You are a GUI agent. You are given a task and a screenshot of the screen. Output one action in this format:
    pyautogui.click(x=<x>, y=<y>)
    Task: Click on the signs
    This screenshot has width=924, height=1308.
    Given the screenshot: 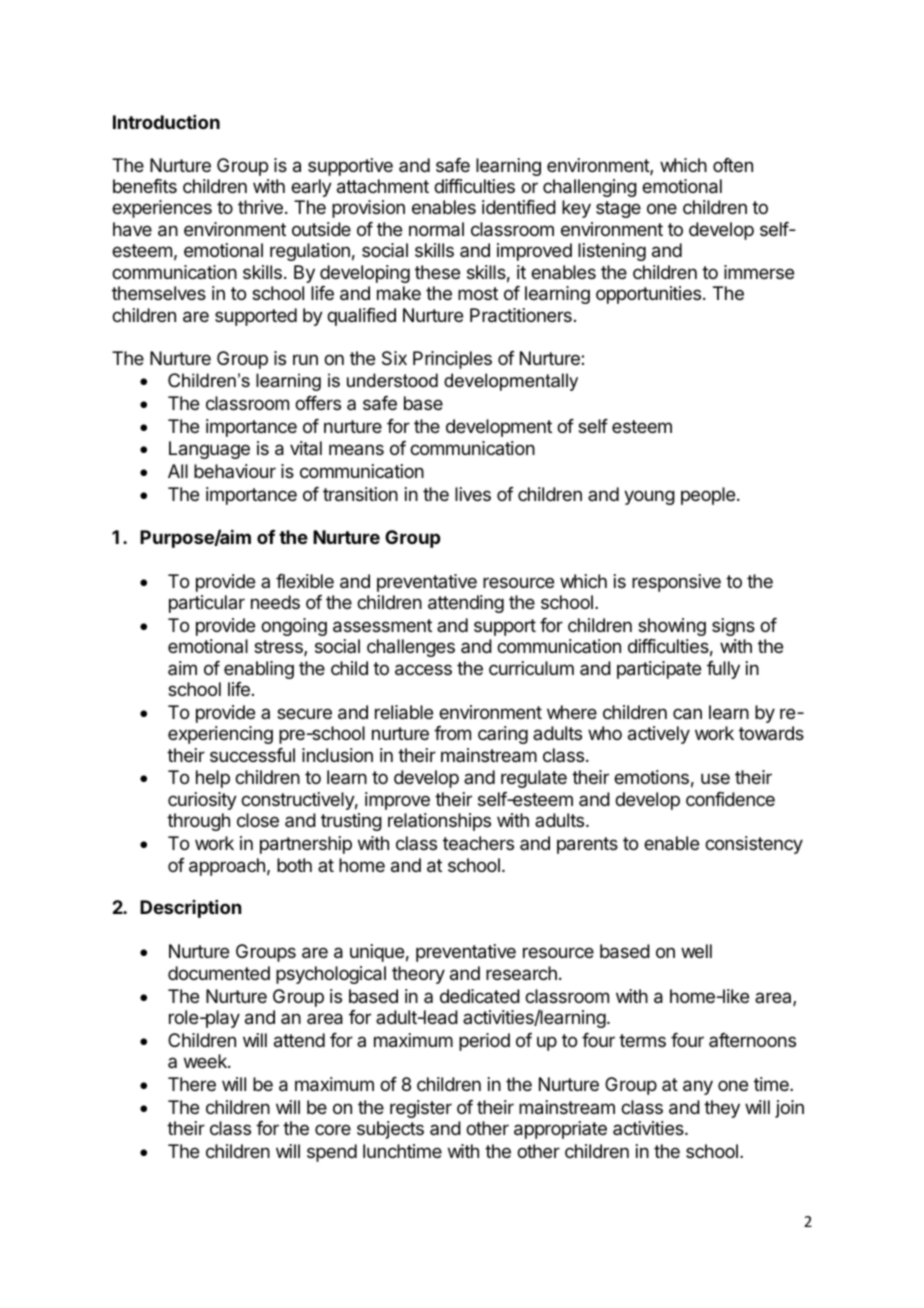 What is the action you would take?
    pyautogui.click(x=733, y=627)
